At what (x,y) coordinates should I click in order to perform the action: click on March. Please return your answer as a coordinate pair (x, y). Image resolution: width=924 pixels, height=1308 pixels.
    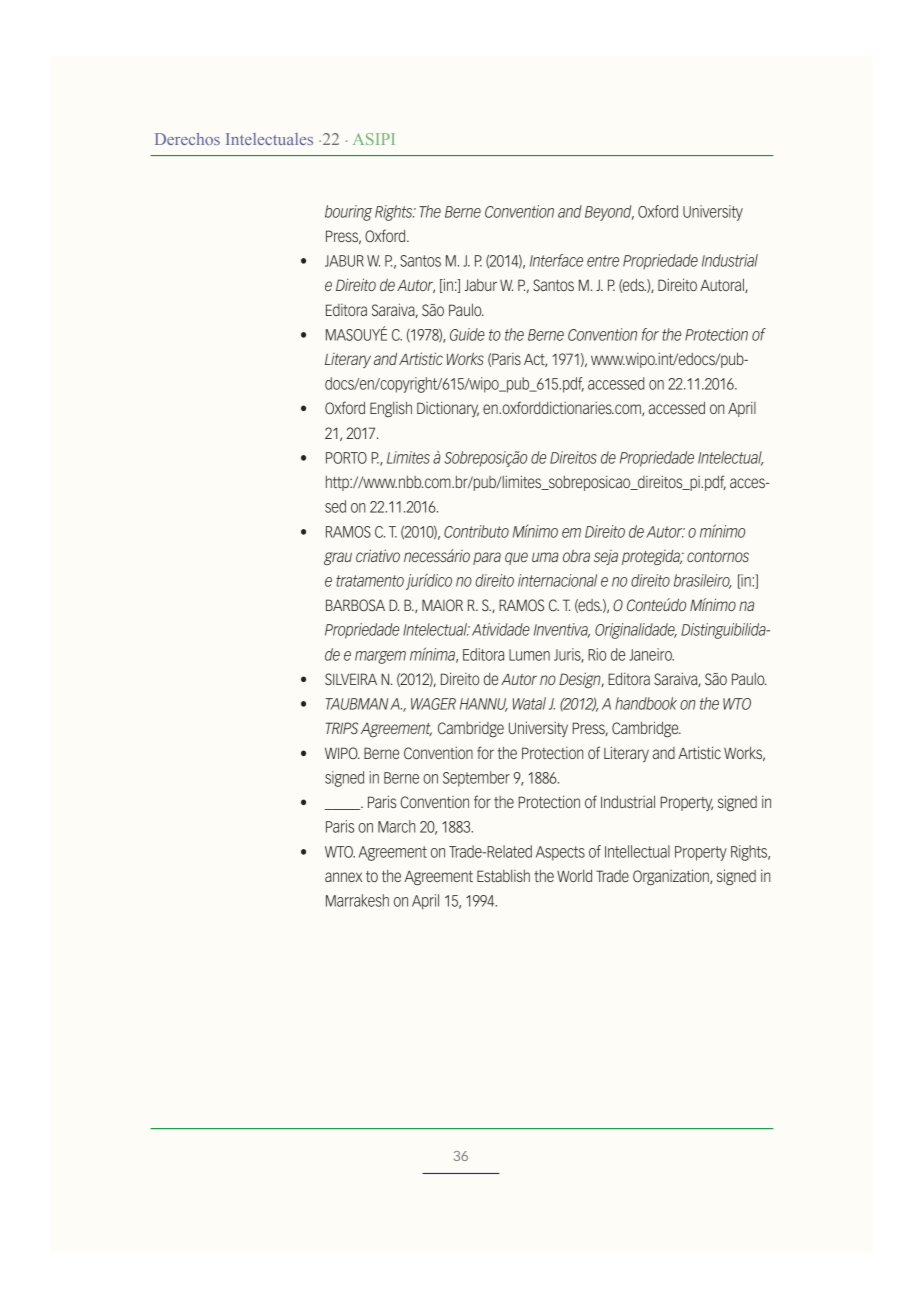
    Looking at the image, I should click on (396, 826).
